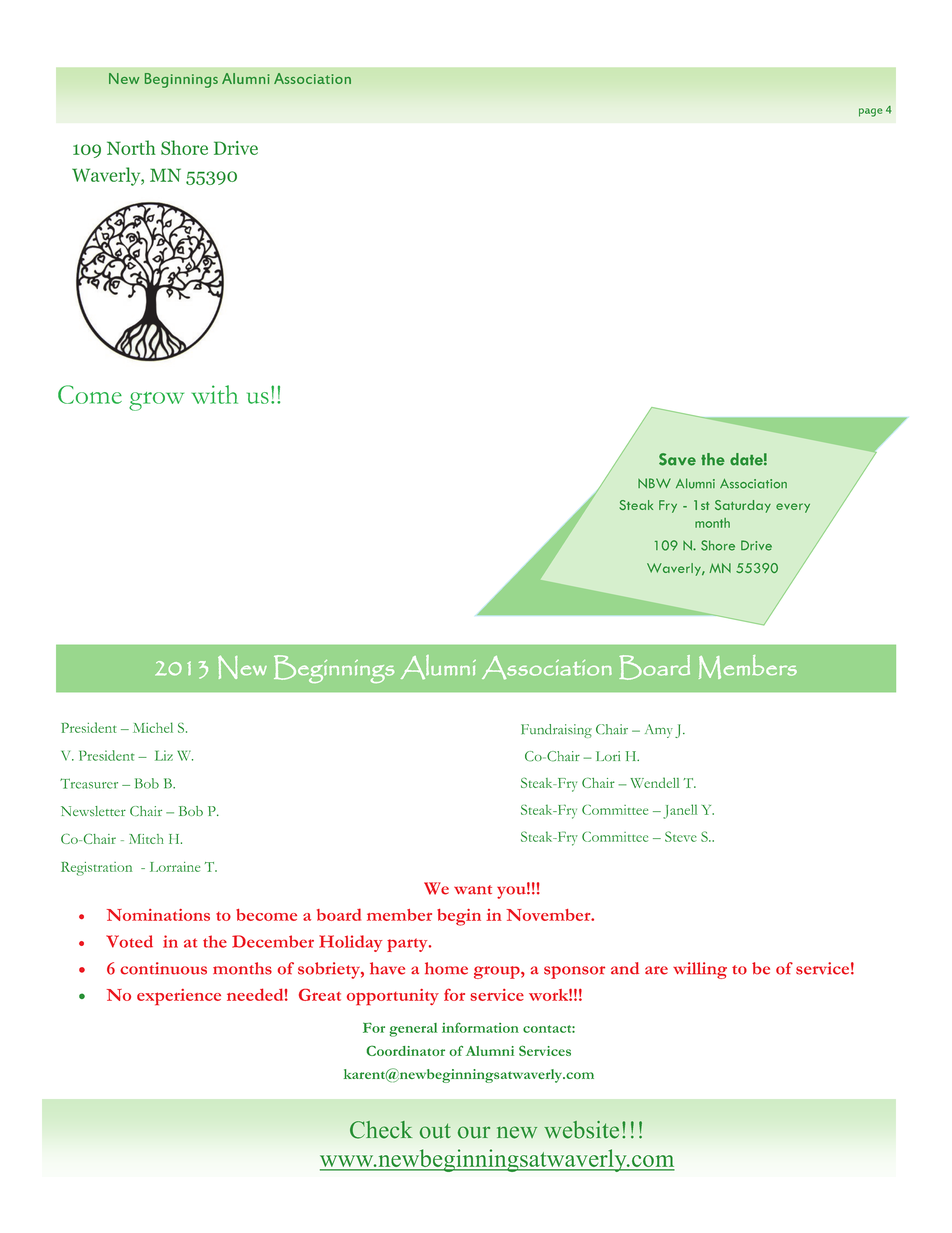  What do you see at coordinates (793, 508) in the document?
I see `every` at bounding box center [793, 508].
